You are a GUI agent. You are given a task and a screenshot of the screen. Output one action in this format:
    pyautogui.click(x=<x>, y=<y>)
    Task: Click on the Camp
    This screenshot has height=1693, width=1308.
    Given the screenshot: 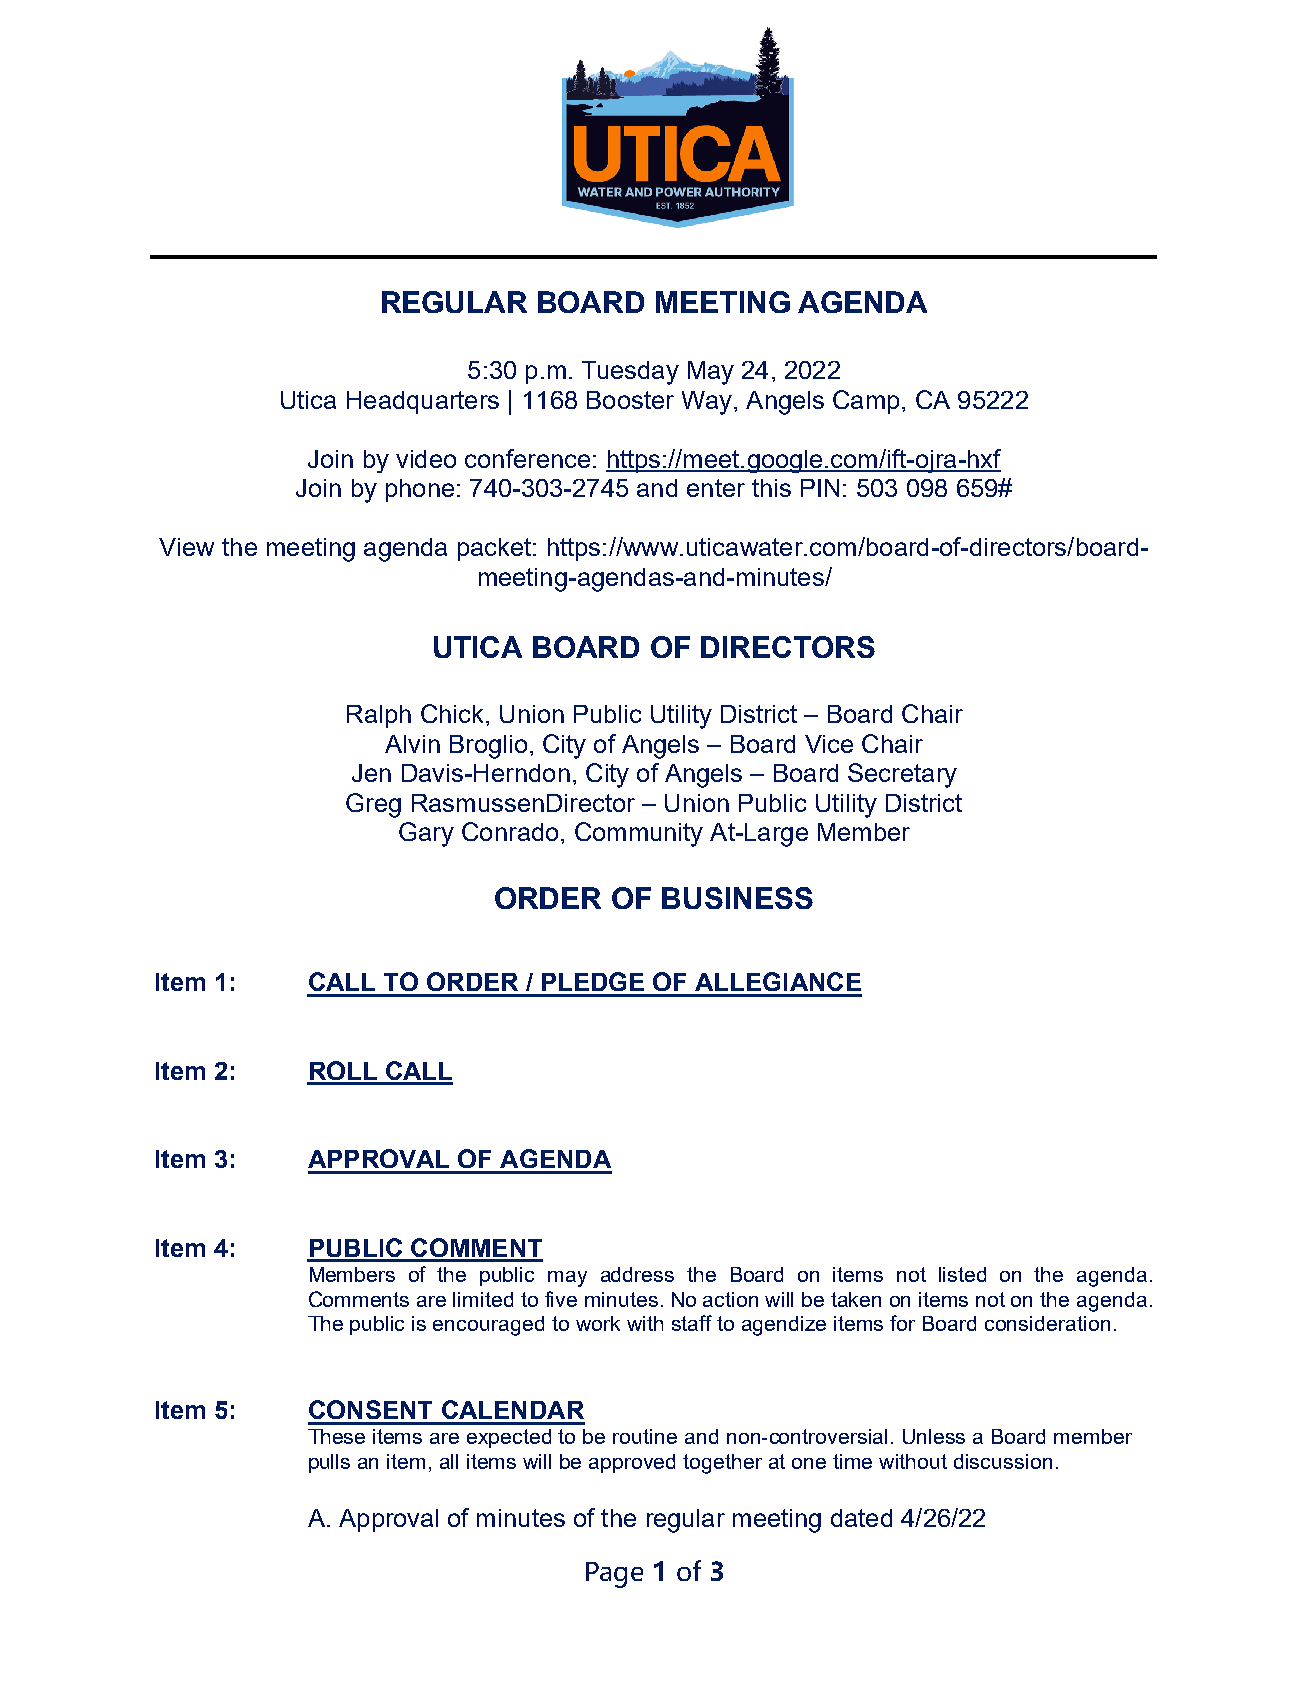 What is the action you would take?
    pyautogui.click(x=866, y=402)
